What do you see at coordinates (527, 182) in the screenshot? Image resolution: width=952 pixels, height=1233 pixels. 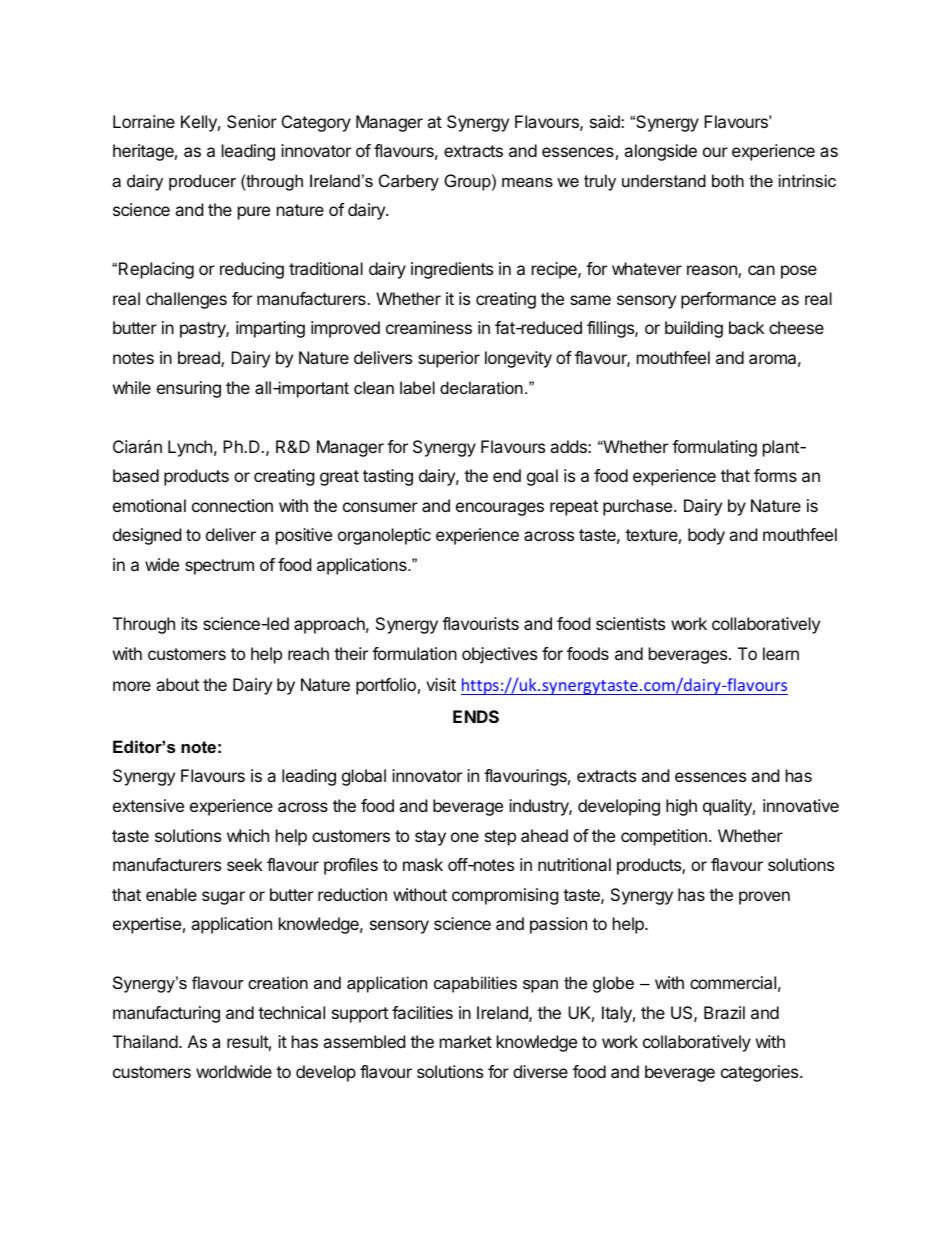 I see `means` at bounding box center [527, 182].
